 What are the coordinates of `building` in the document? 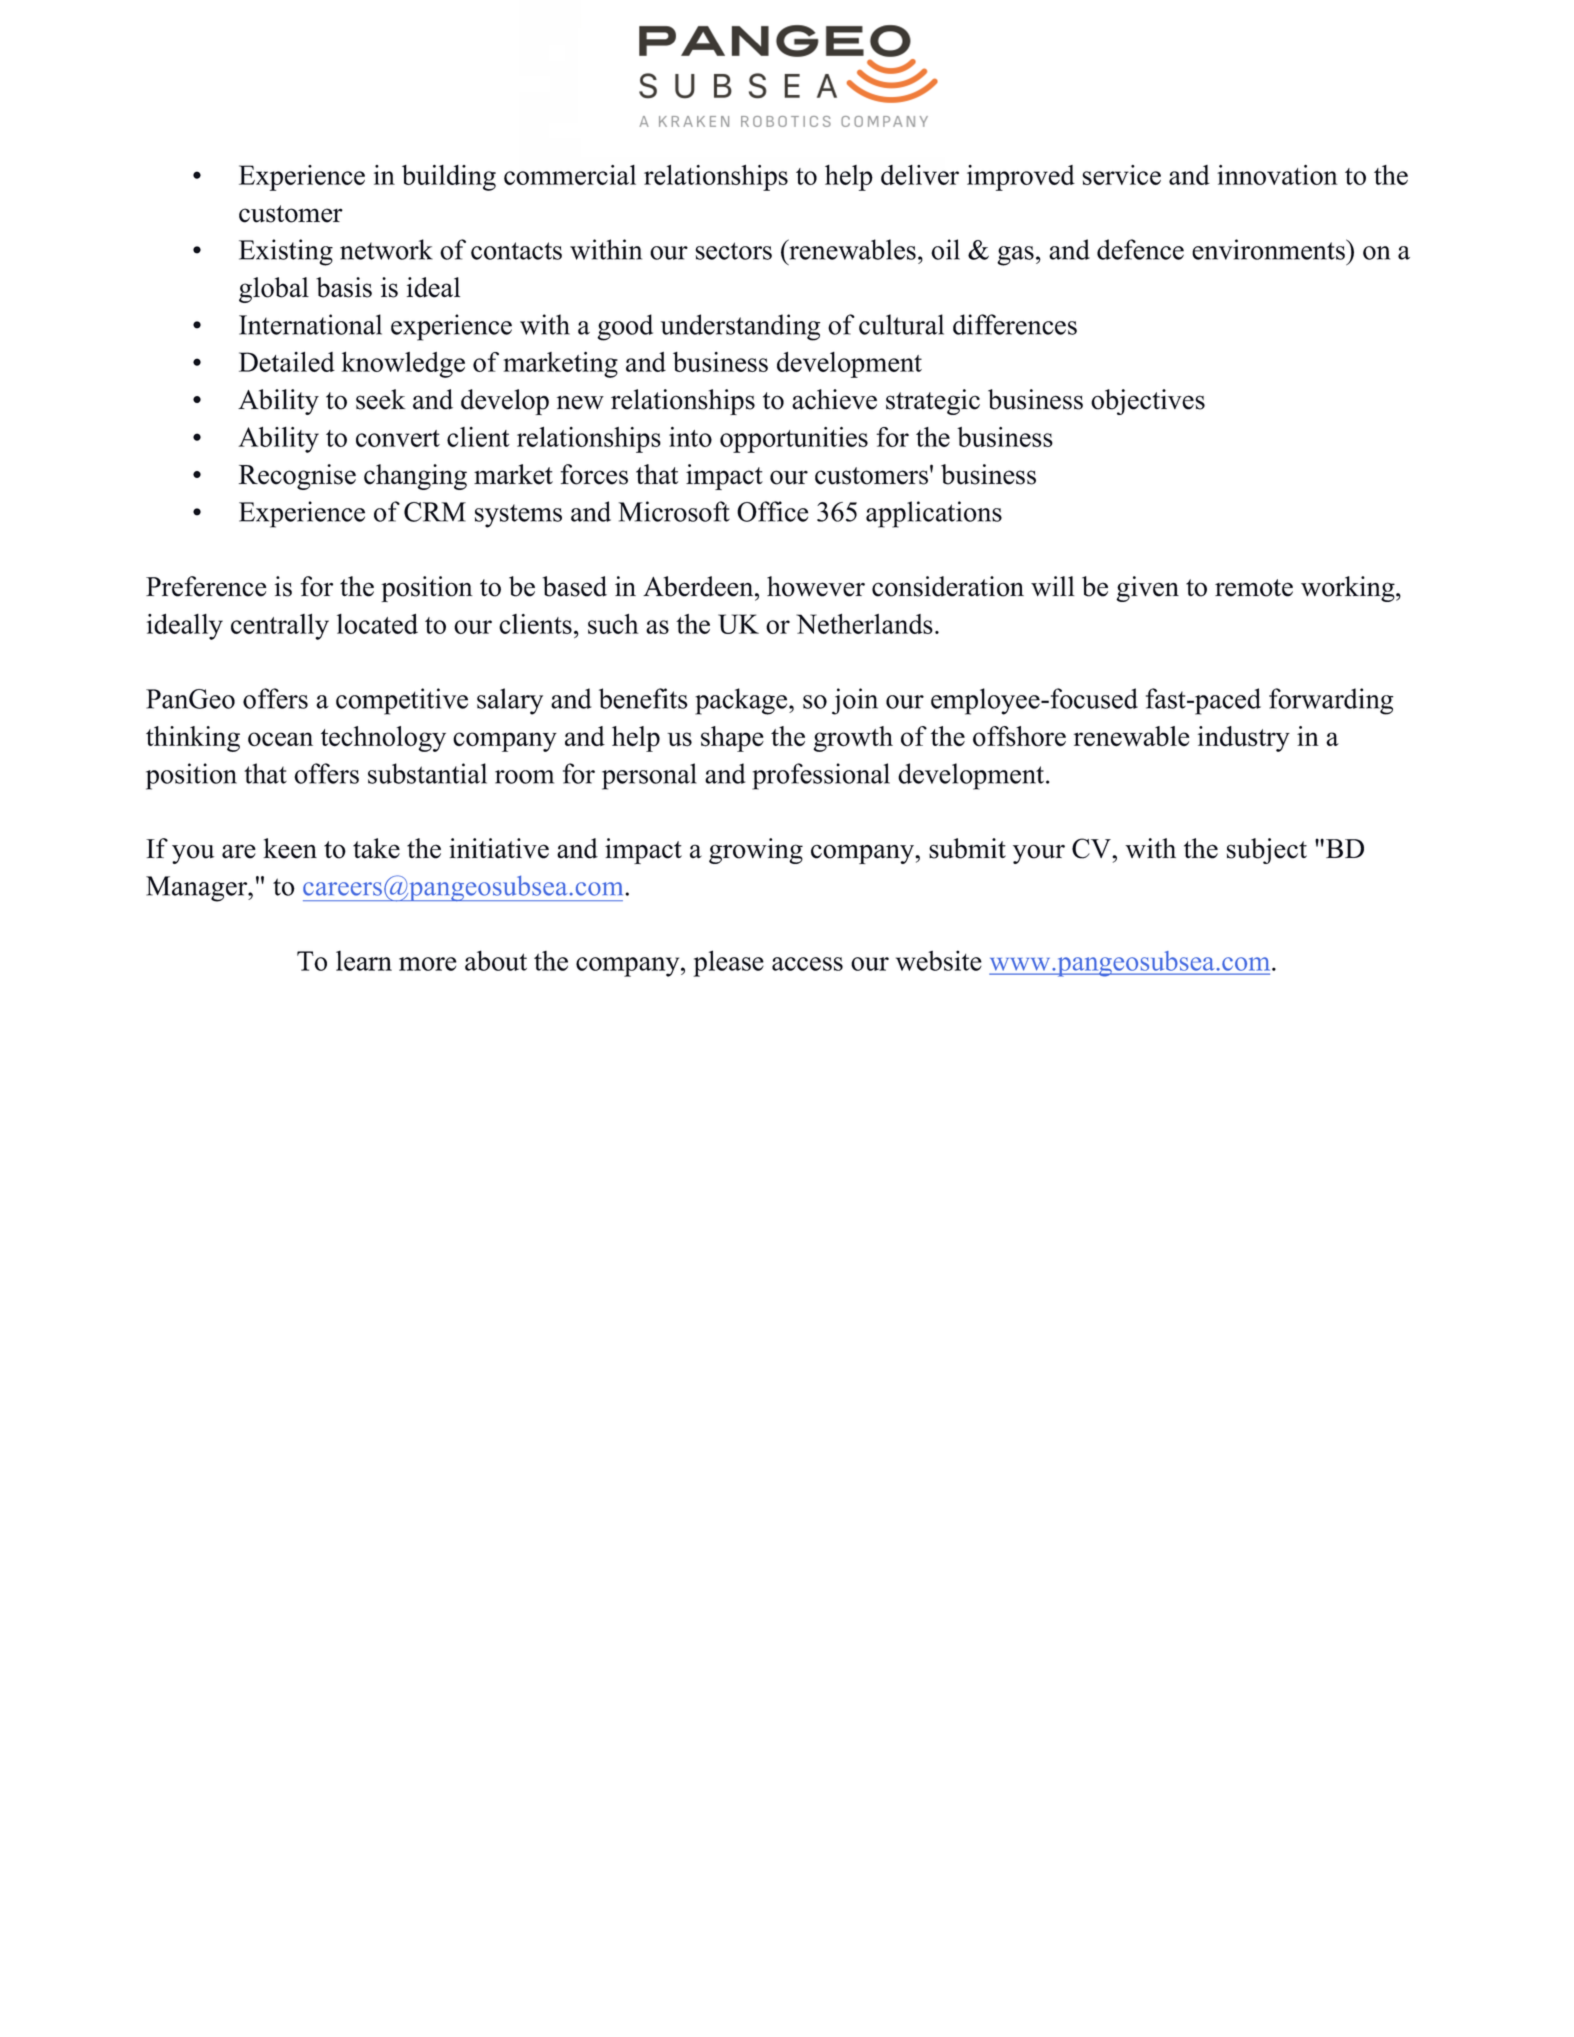 It's located at (449, 178).
